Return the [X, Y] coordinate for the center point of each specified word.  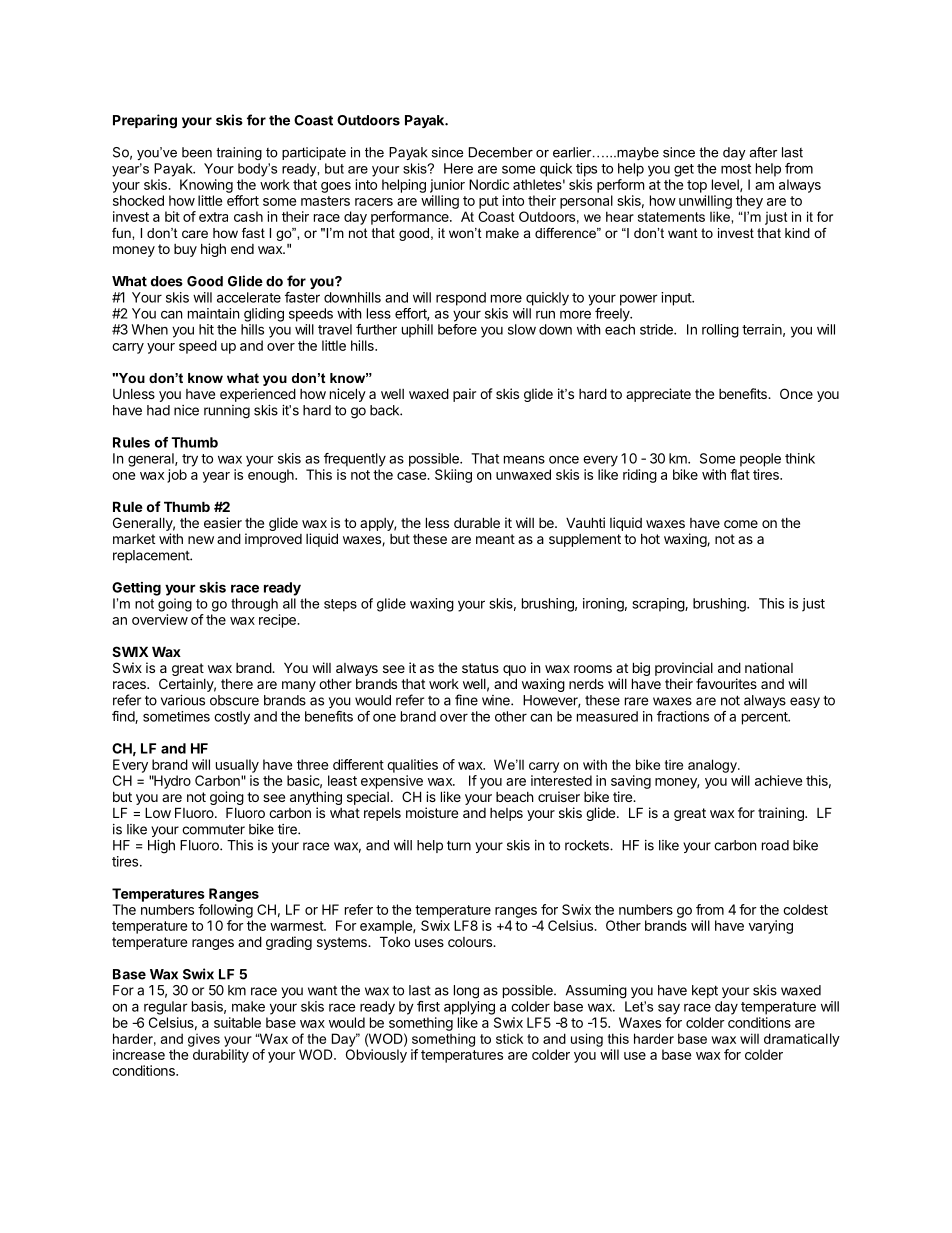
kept [705, 991]
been [197, 152]
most [736, 169]
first [428, 1006]
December [501, 152]
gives [204, 1040]
